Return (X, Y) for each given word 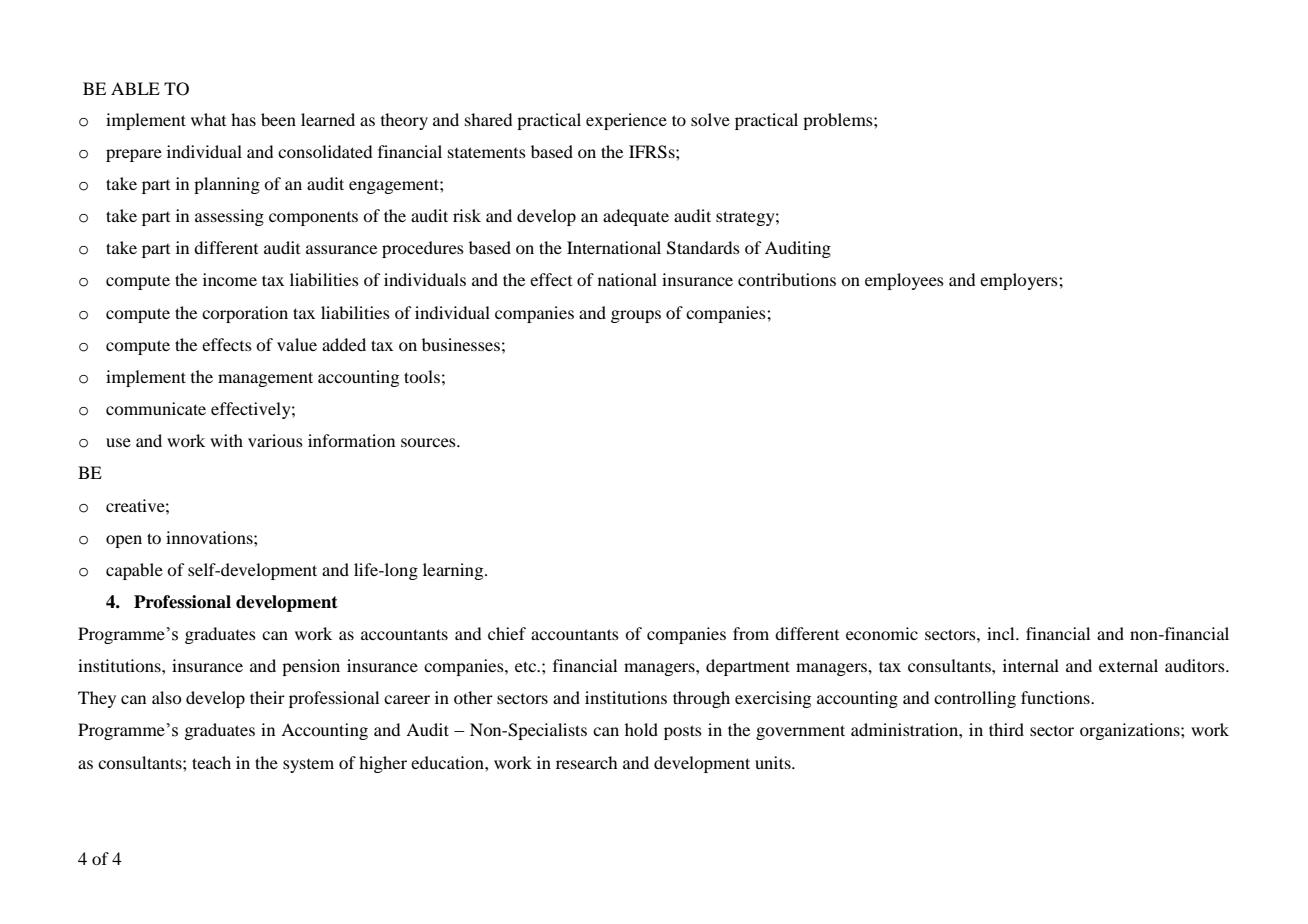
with (226, 440)
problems (839, 121)
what (208, 119)
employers (1020, 281)
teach (211, 762)
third (1006, 729)
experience (626, 121)
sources (429, 442)
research (586, 762)
